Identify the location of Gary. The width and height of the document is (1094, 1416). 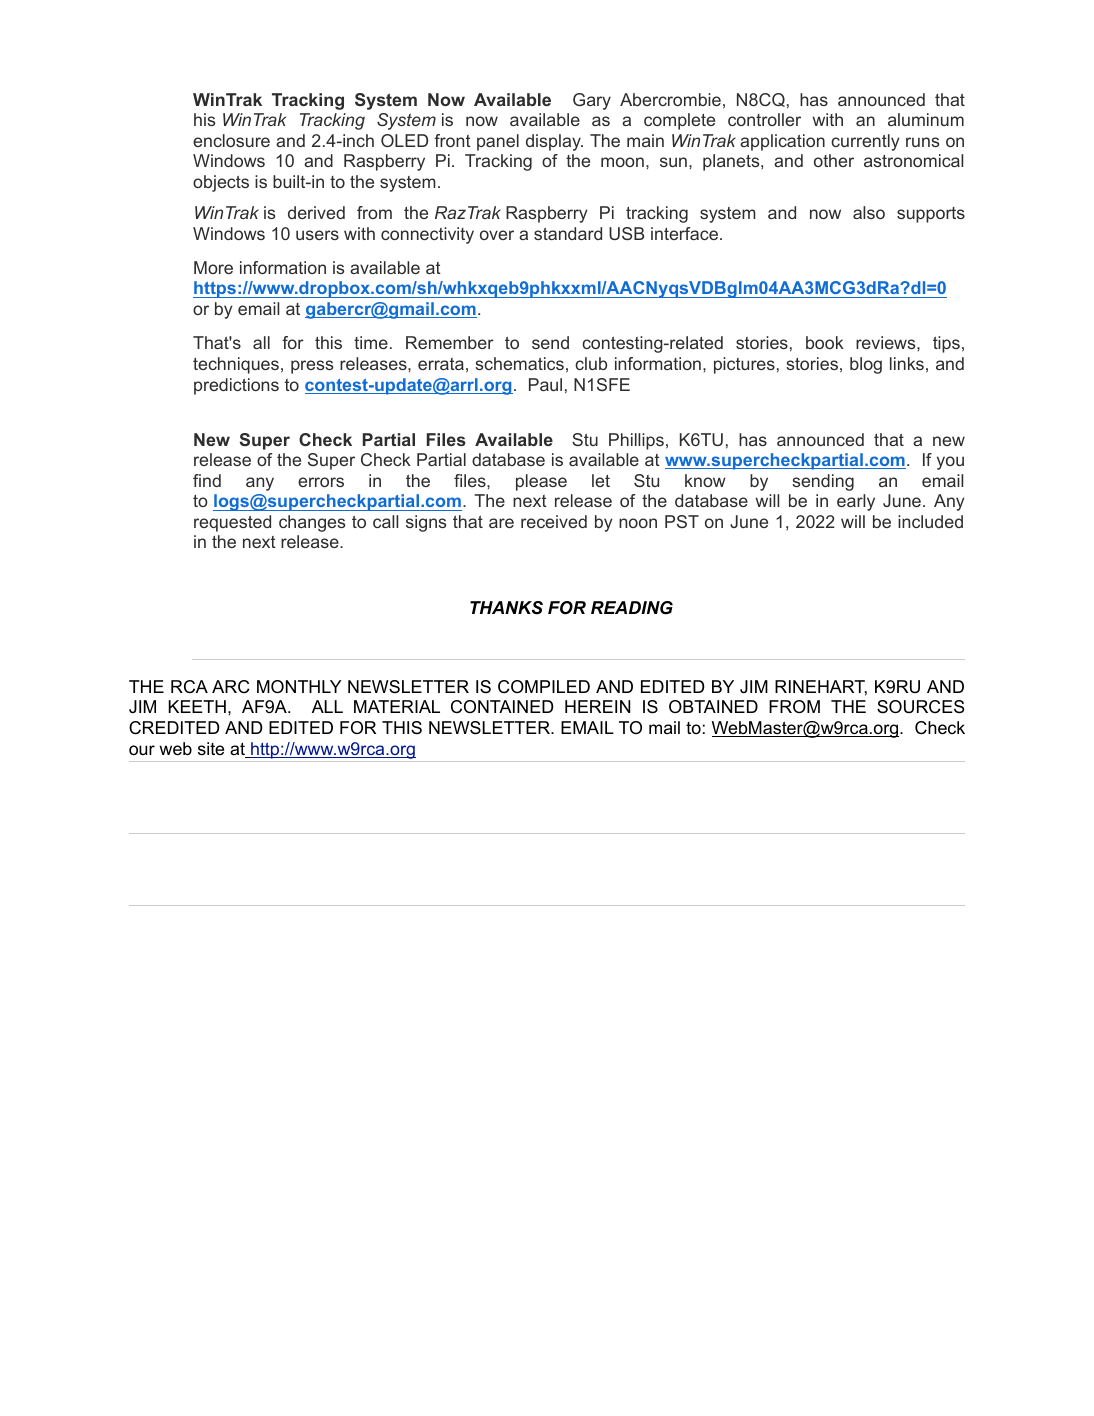
(592, 101).
